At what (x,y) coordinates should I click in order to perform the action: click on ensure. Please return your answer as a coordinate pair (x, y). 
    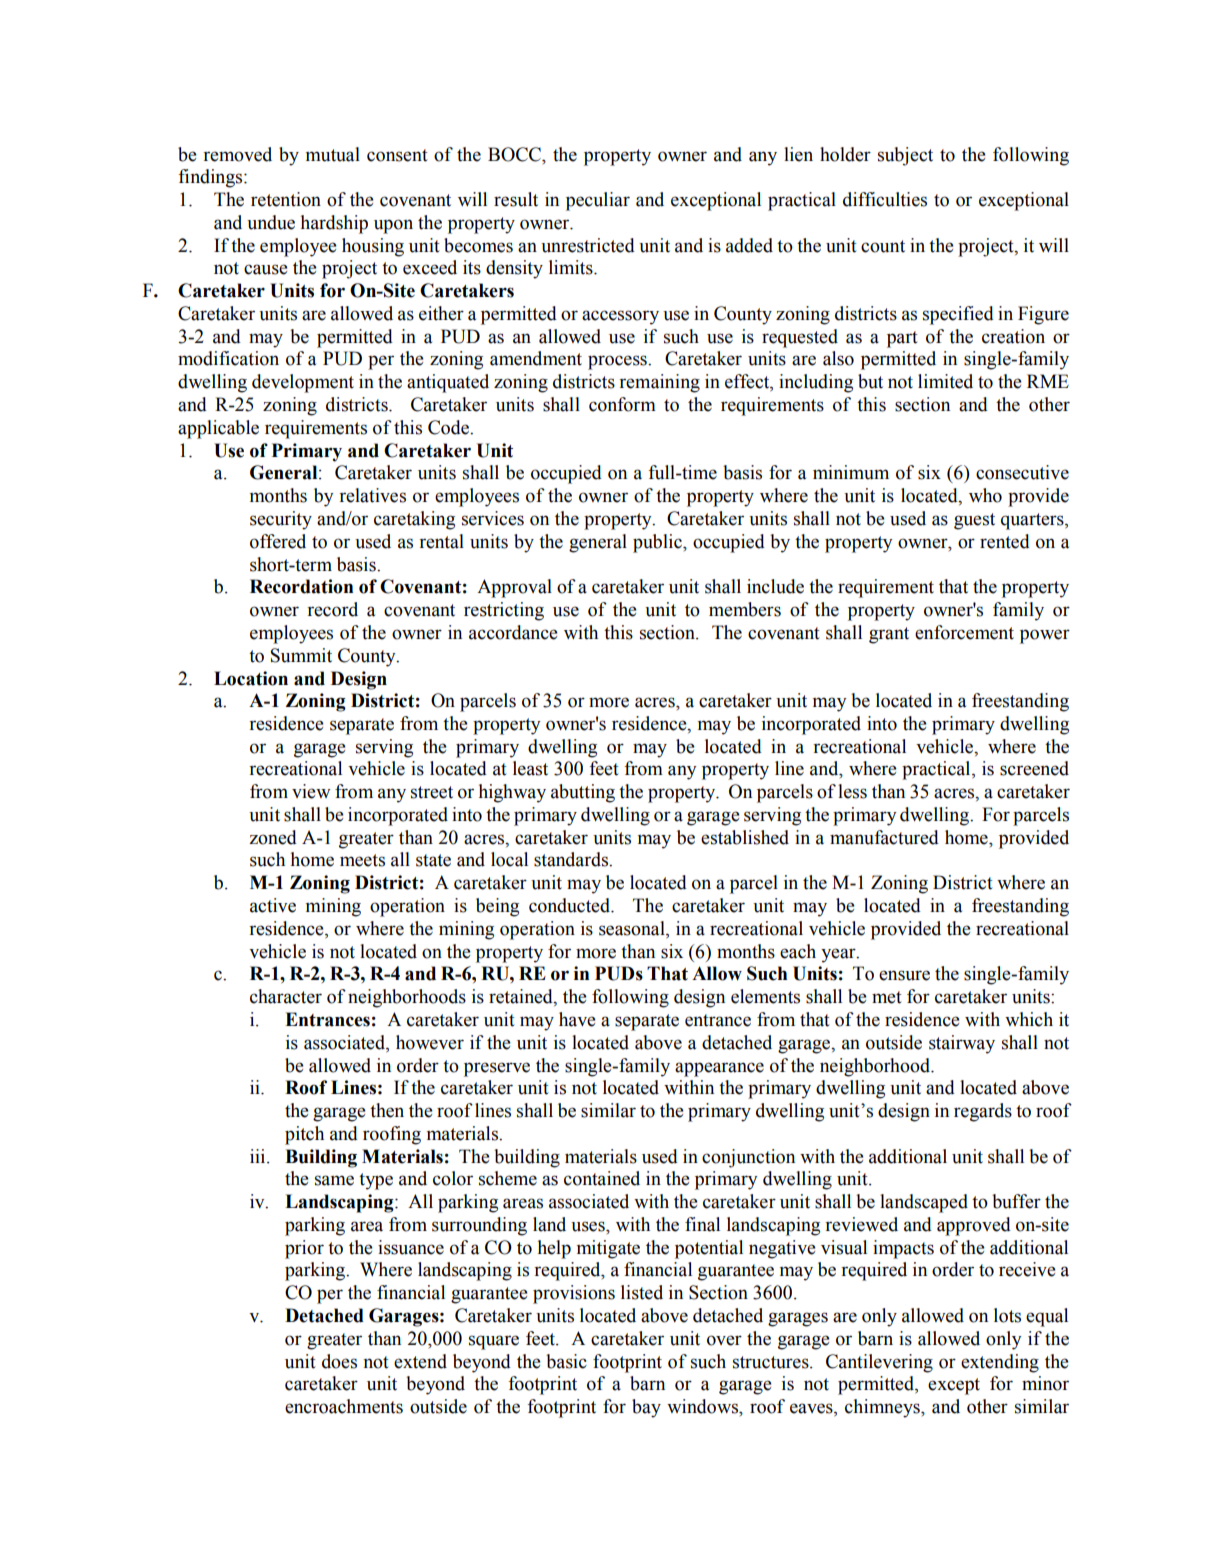
    Looking at the image, I should click on (904, 975).
